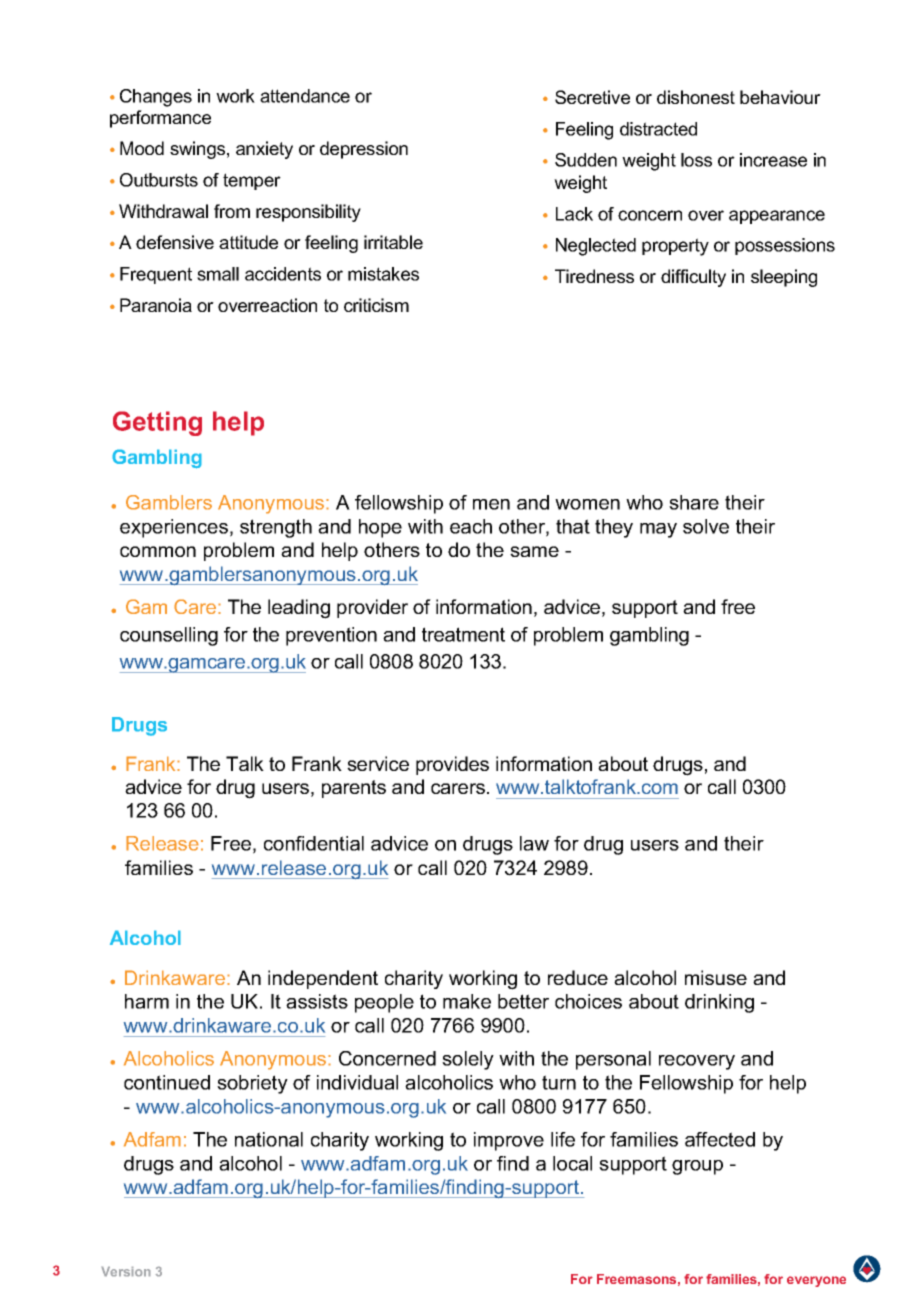  I want to click on Version, so click(126, 1271).
